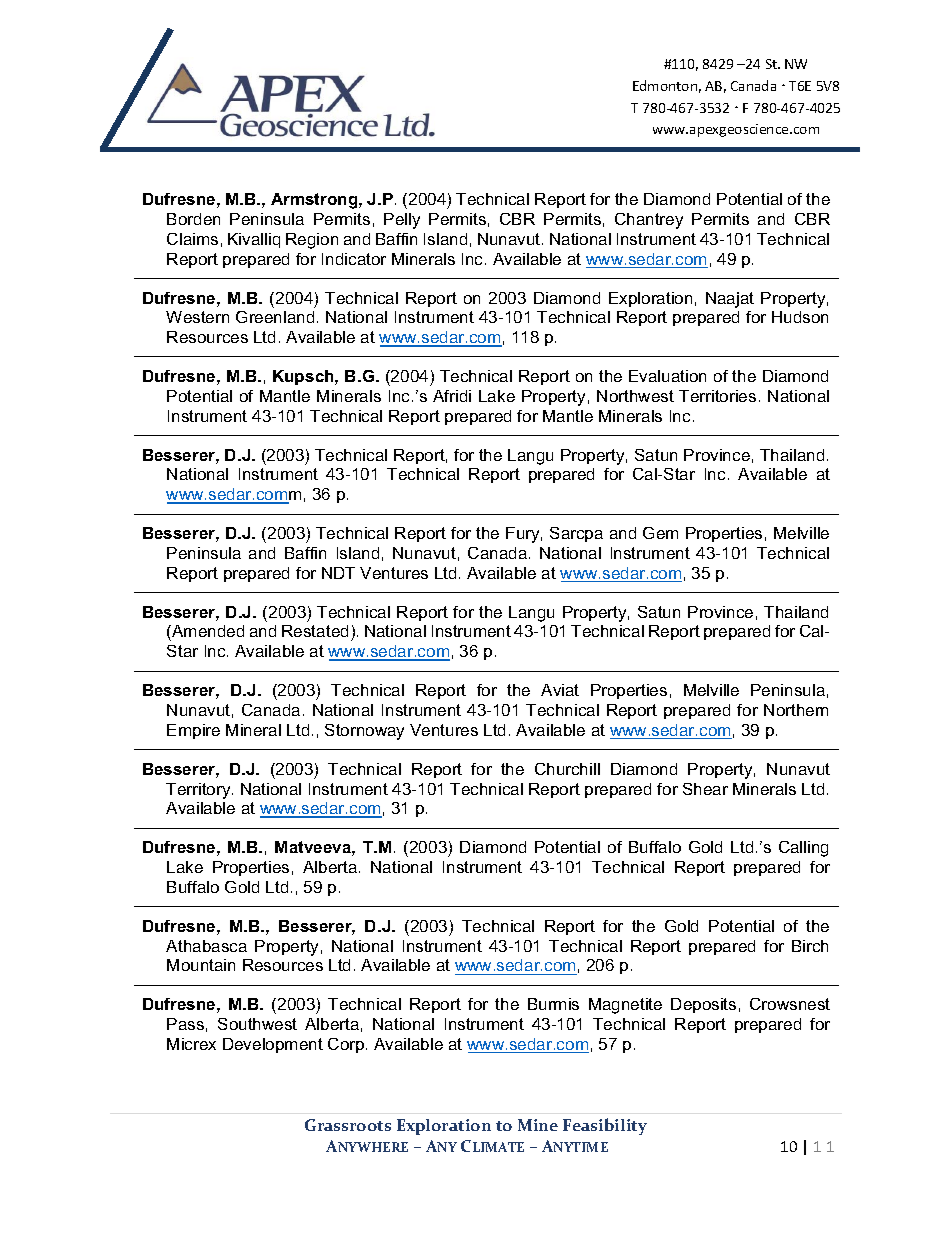 This screenshot has width=952, height=1233. Describe the element at coordinates (354, 259) in the screenshot. I see `Indicator` at that location.
